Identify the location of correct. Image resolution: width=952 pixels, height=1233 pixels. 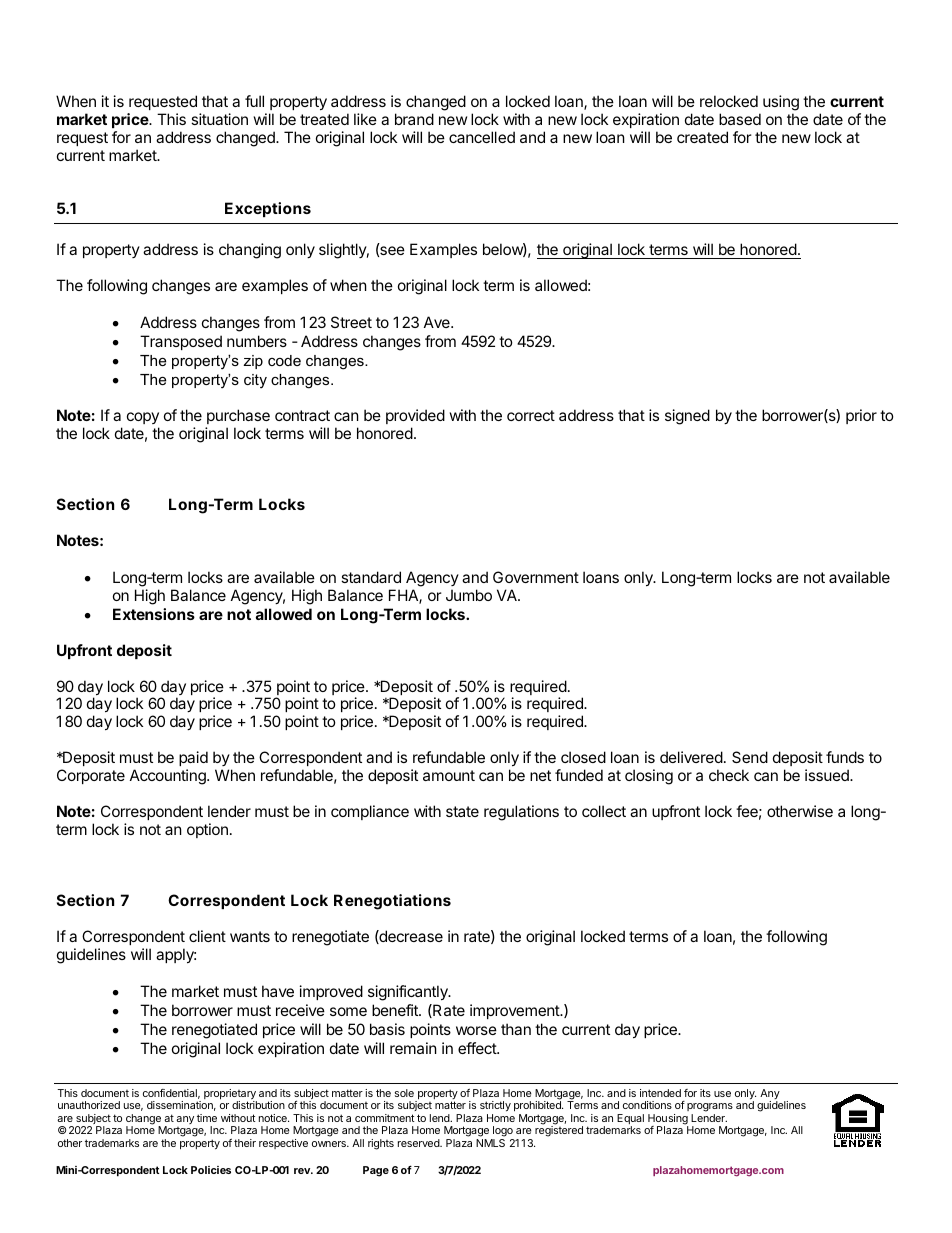
(531, 415).
